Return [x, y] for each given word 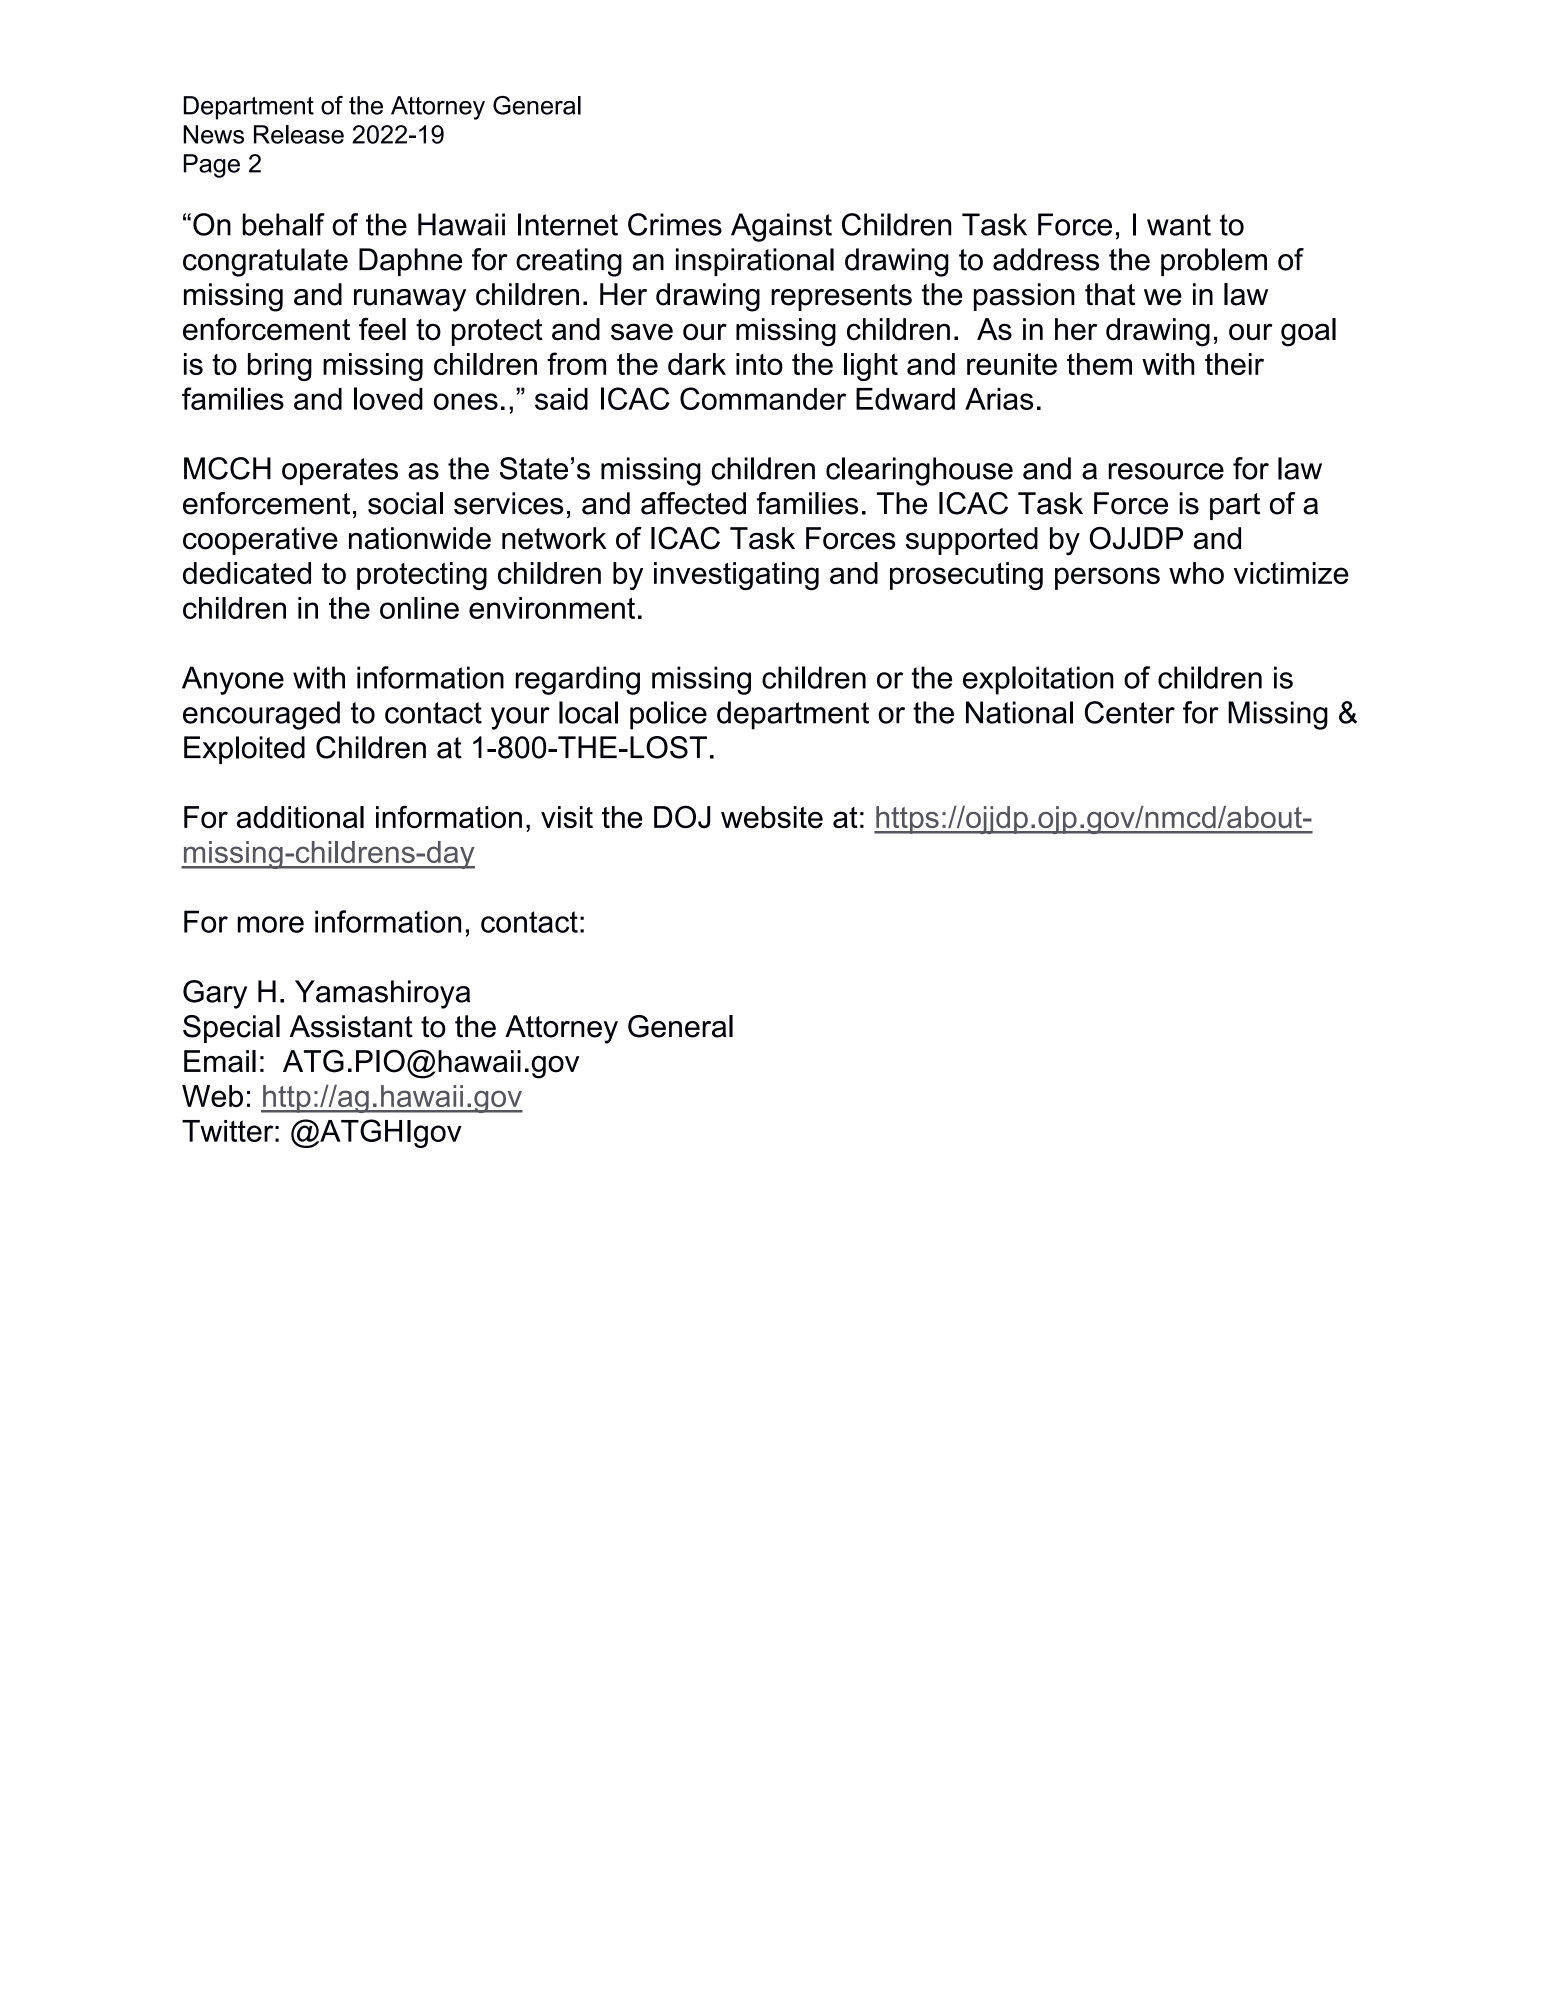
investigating [736, 576]
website [772, 817]
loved [388, 398]
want [1179, 225]
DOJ [682, 817]
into [759, 364]
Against [781, 227]
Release [299, 134]
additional [300, 817]
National [1019, 712]
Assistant [351, 1026]
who [1196, 573]
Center [1130, 712]
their [1234, 364]
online [419, 608]
